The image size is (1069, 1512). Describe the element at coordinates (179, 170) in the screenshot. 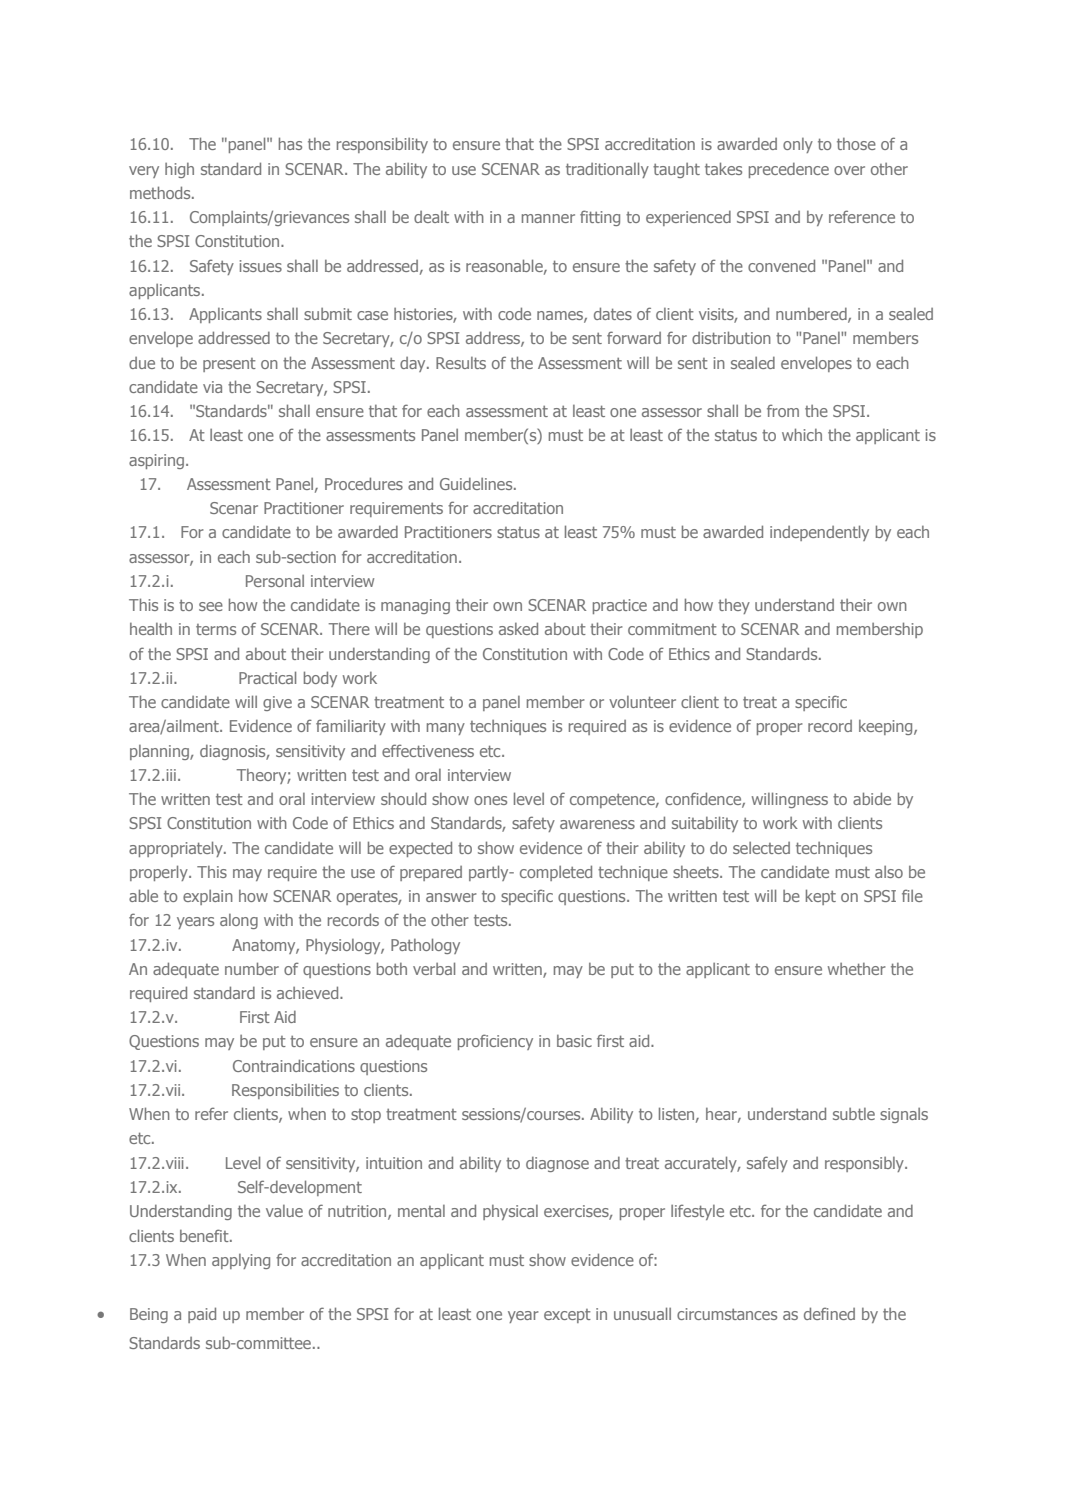

I see `high` at that location.
